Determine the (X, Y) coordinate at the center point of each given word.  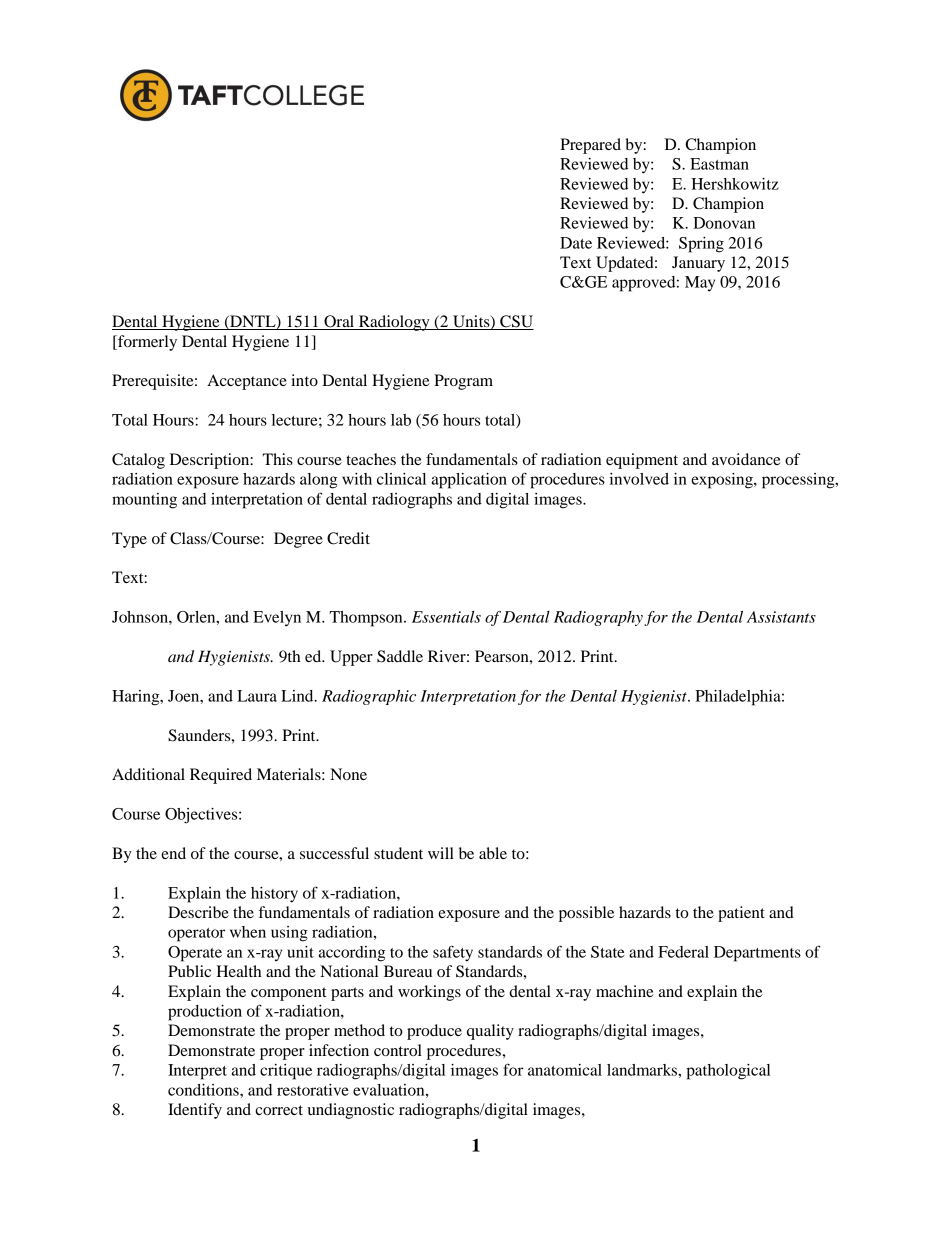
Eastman (719, 164)
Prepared (590, 146)
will (441, 853)
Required (221, 776)
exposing (723, 481)
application (469, 481)
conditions (204, 1090)
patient (741, 914)
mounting (144, 501)
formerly (146, 343)
